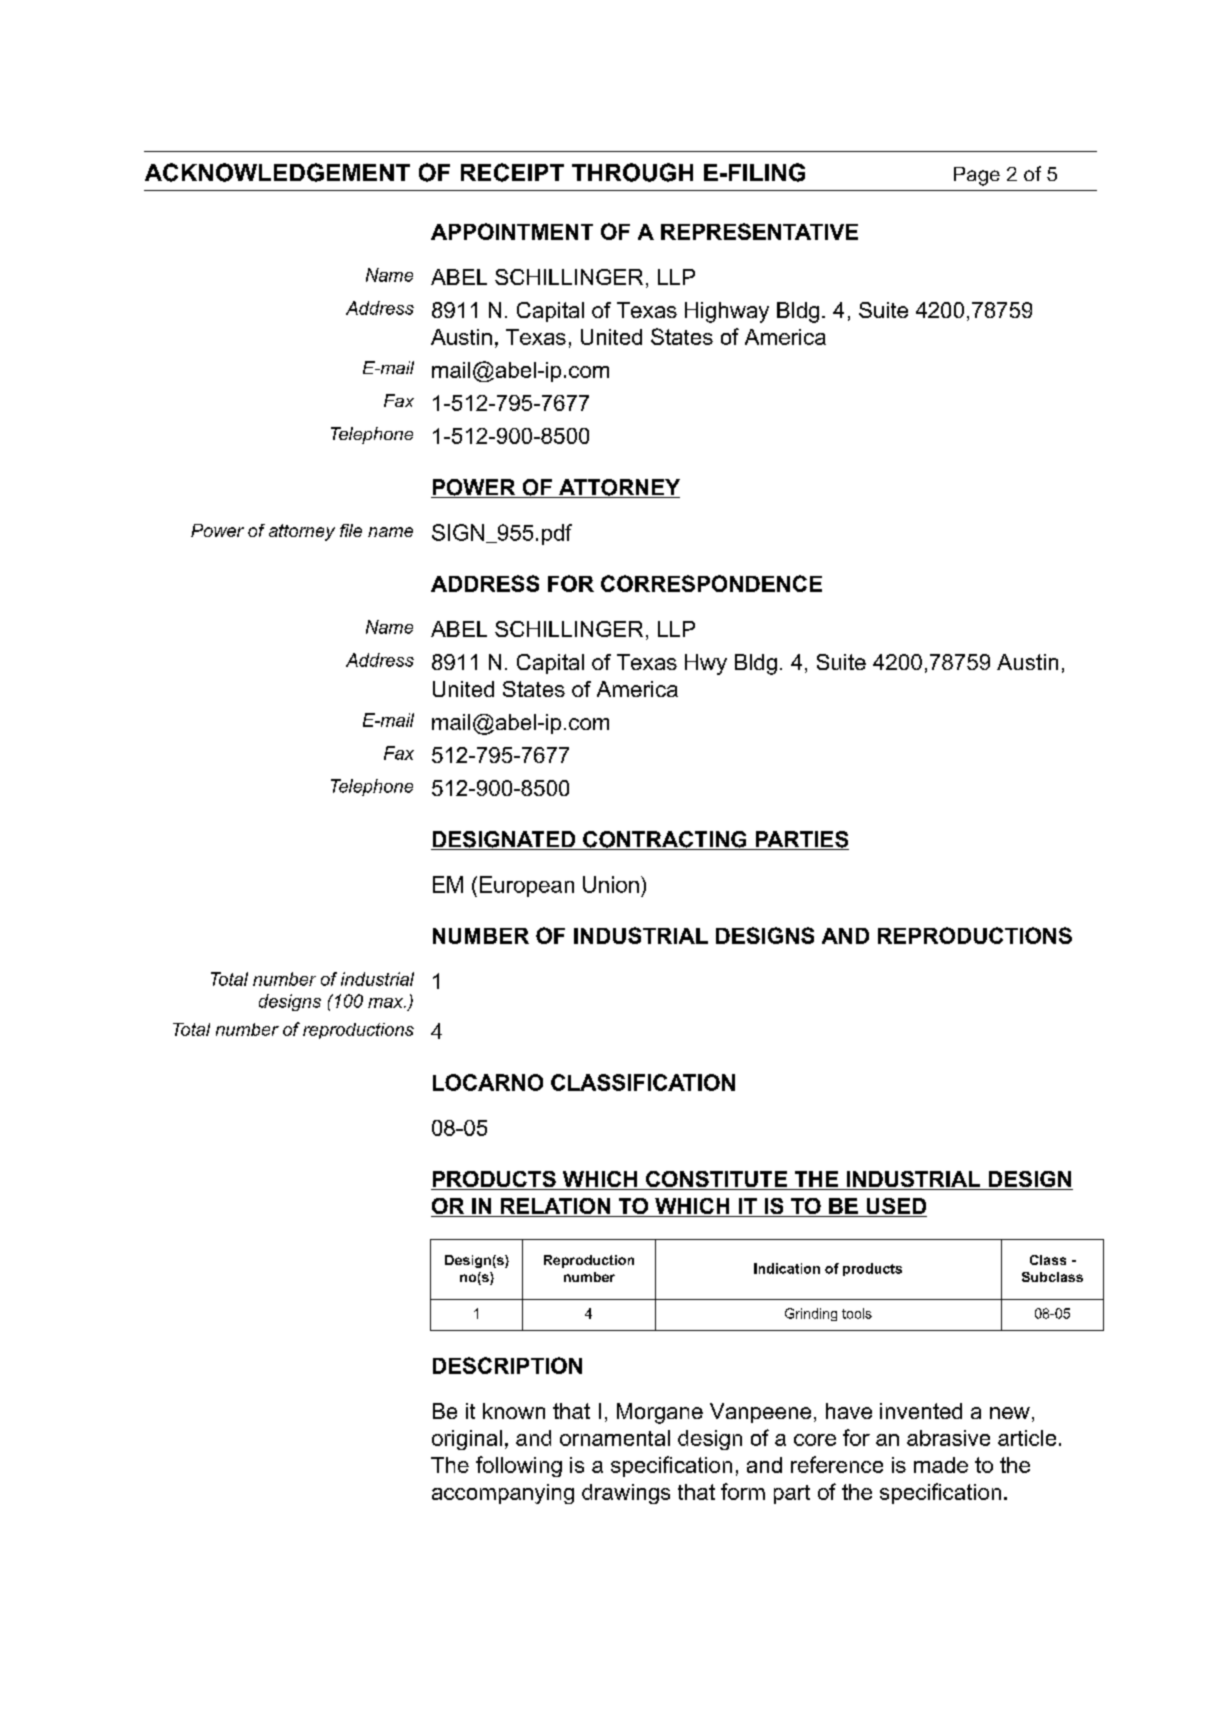  I want to click on CORRESPONDENCE, so click(711, 583).
